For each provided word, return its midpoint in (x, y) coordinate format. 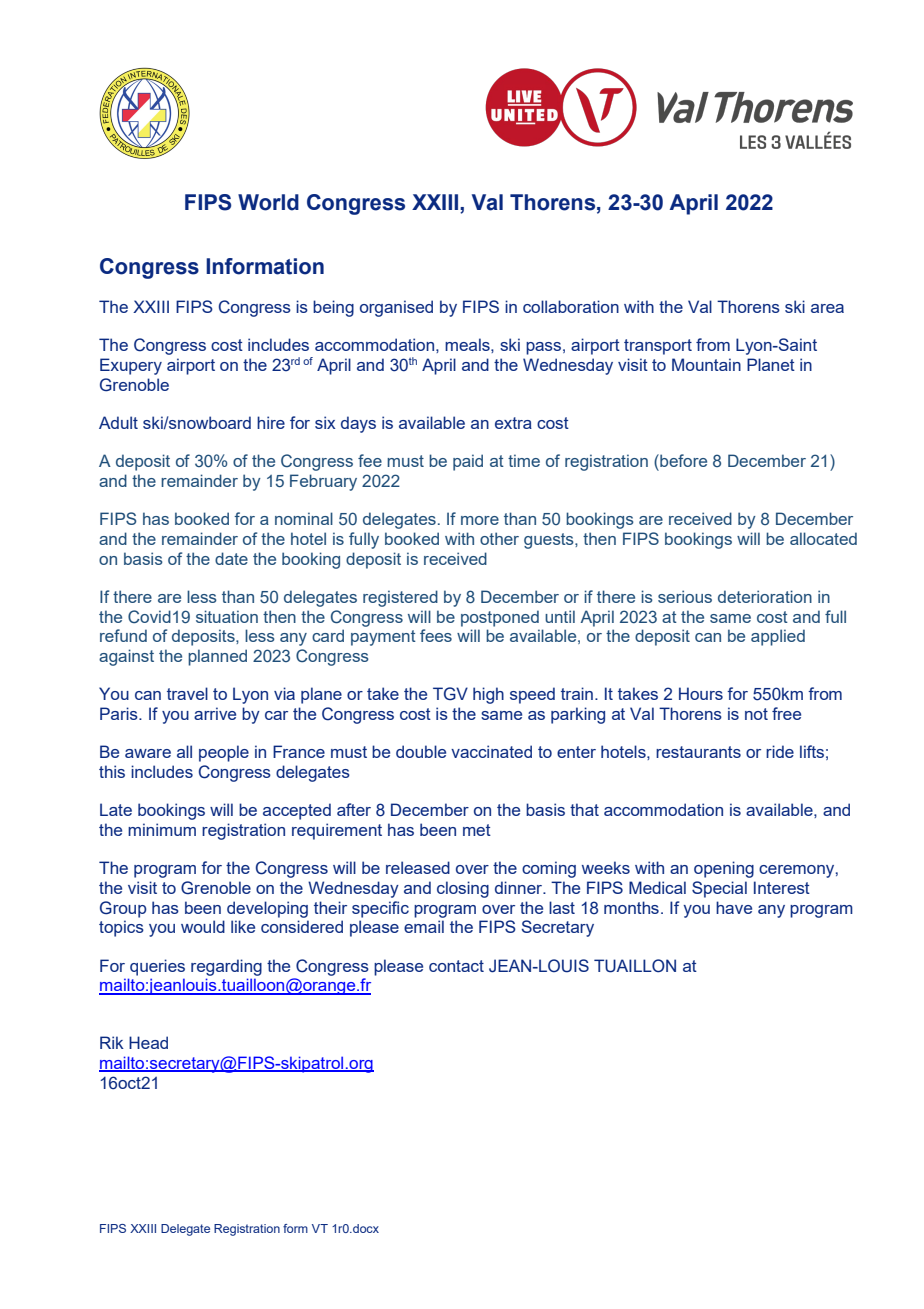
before (682, 460)
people (224, 753)
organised (396, 308)
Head (148, 1042)
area (827, 308)
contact (456, 966)
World (268, 202)
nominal (304, 518)
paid (468, 462)
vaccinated (491, 751)
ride (780, 751)
